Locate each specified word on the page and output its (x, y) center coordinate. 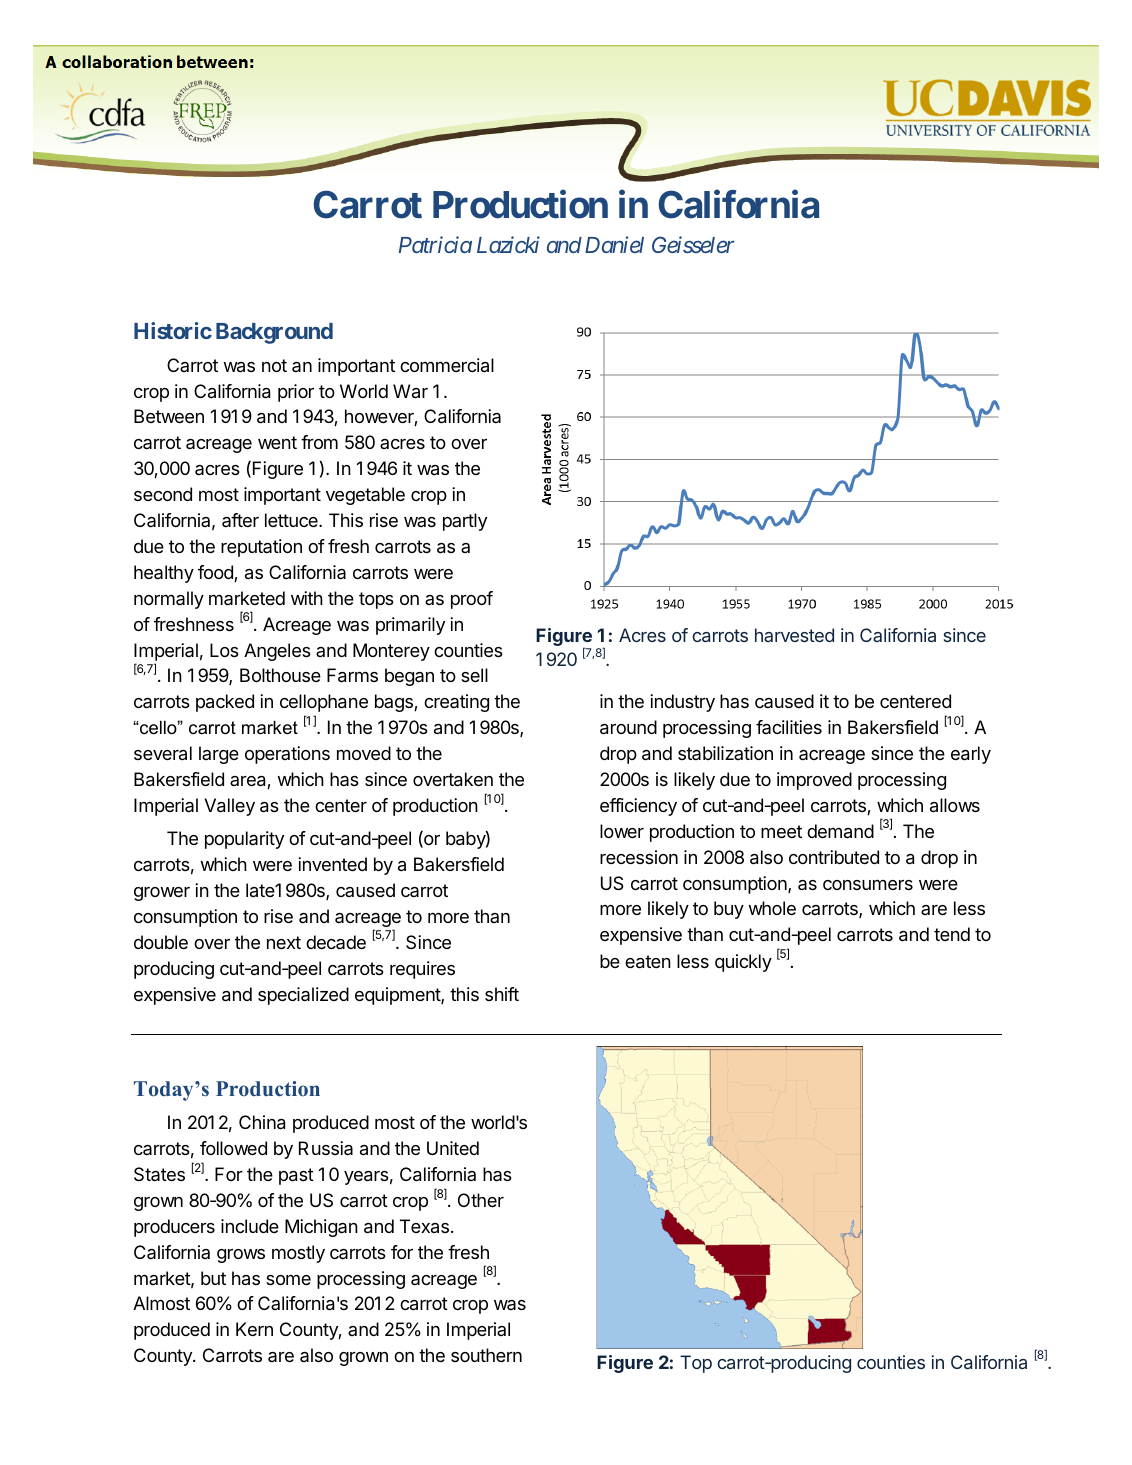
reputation (261, 548)
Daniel (614, 244)
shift (502, 994)
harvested (794, 635)
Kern (254, 1329)
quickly (743, 963)
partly (465, 522)
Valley (229, 807)
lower (622, 831)
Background (274, 333)
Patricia (435, 245)
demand (840, 831)
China (262, 1122)
